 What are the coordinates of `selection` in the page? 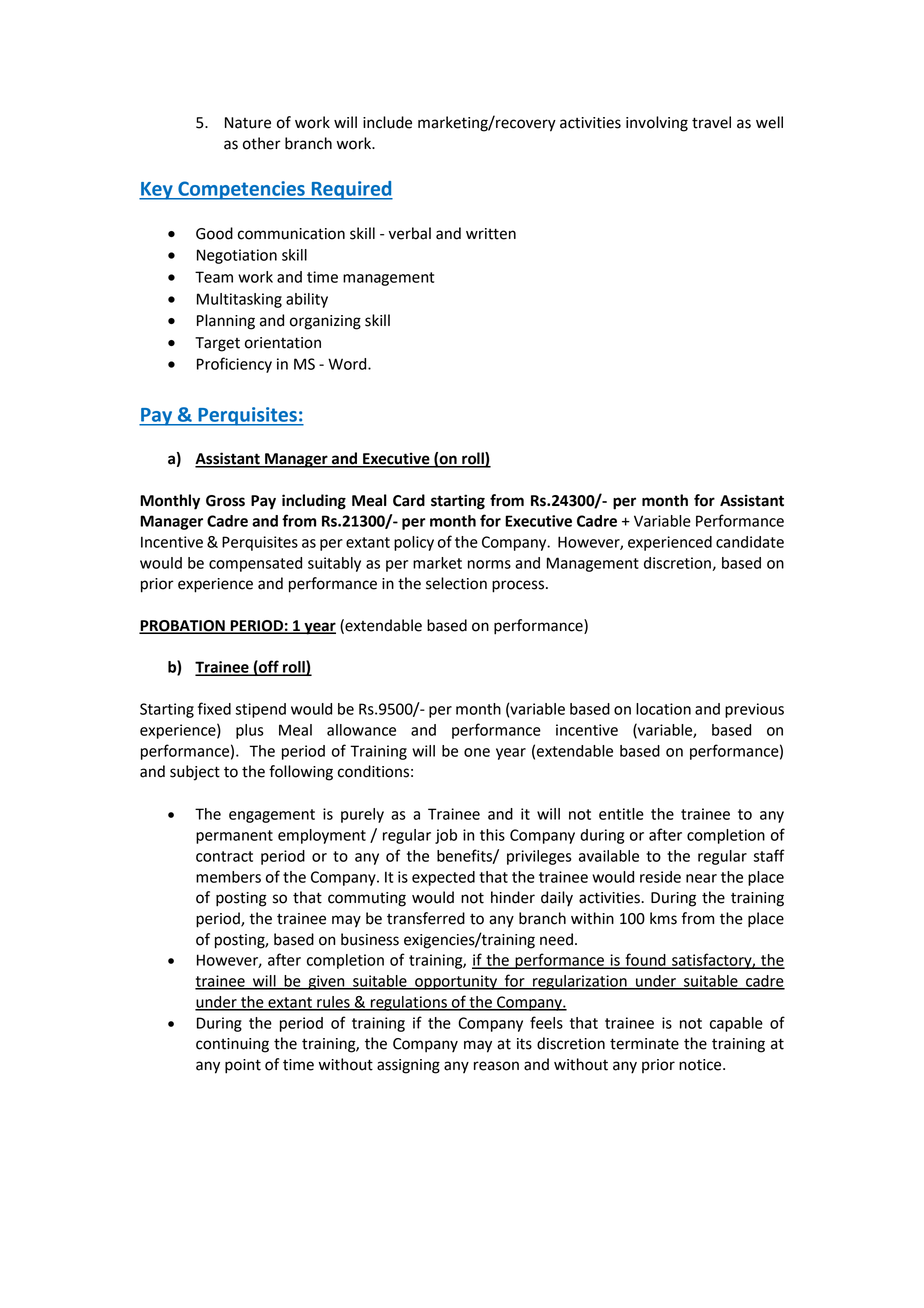 It's located at (456, 583).
